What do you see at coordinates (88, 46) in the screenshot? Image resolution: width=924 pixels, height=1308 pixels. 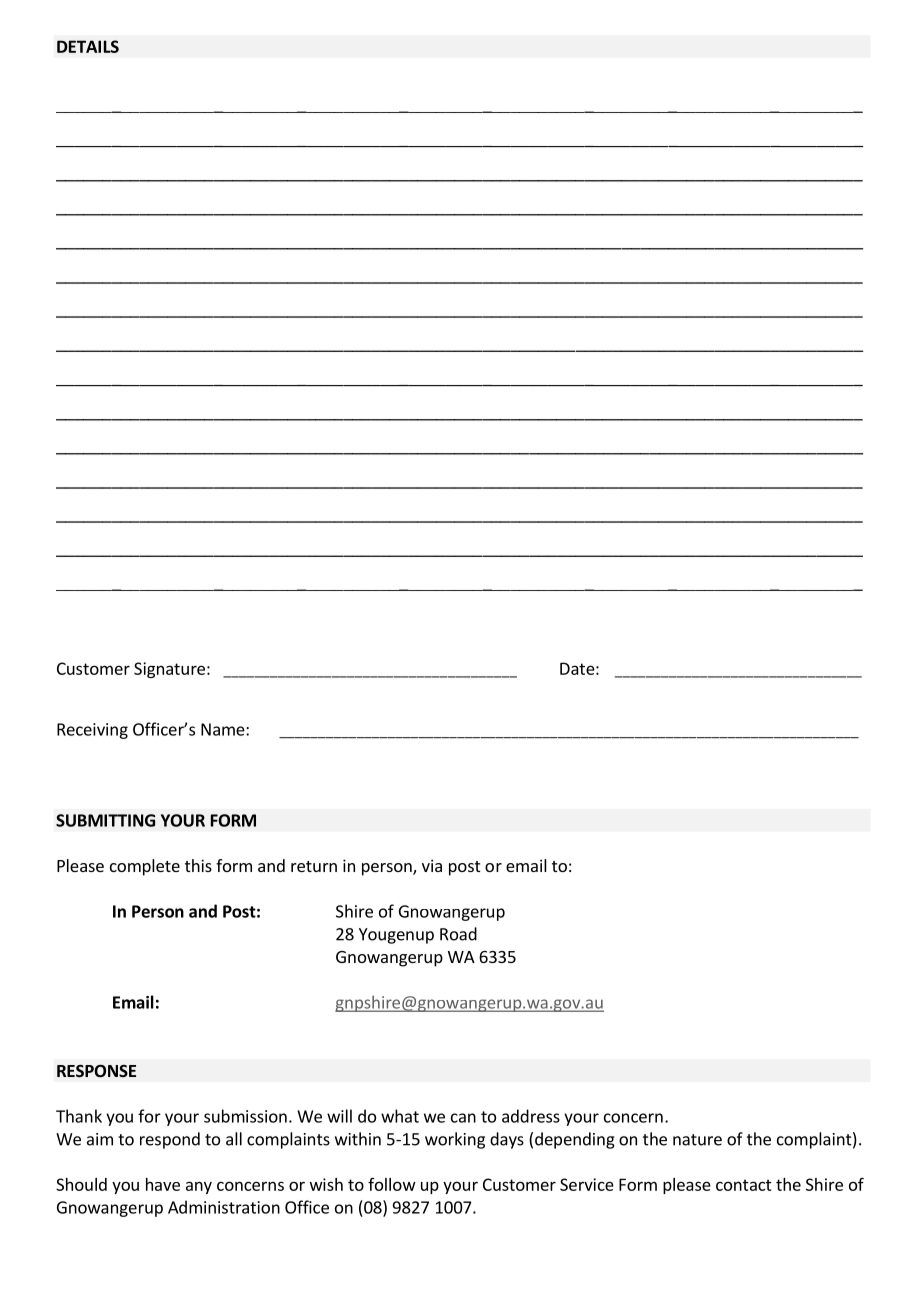 I see `DETAILS` at bounding box center [88, 46].
